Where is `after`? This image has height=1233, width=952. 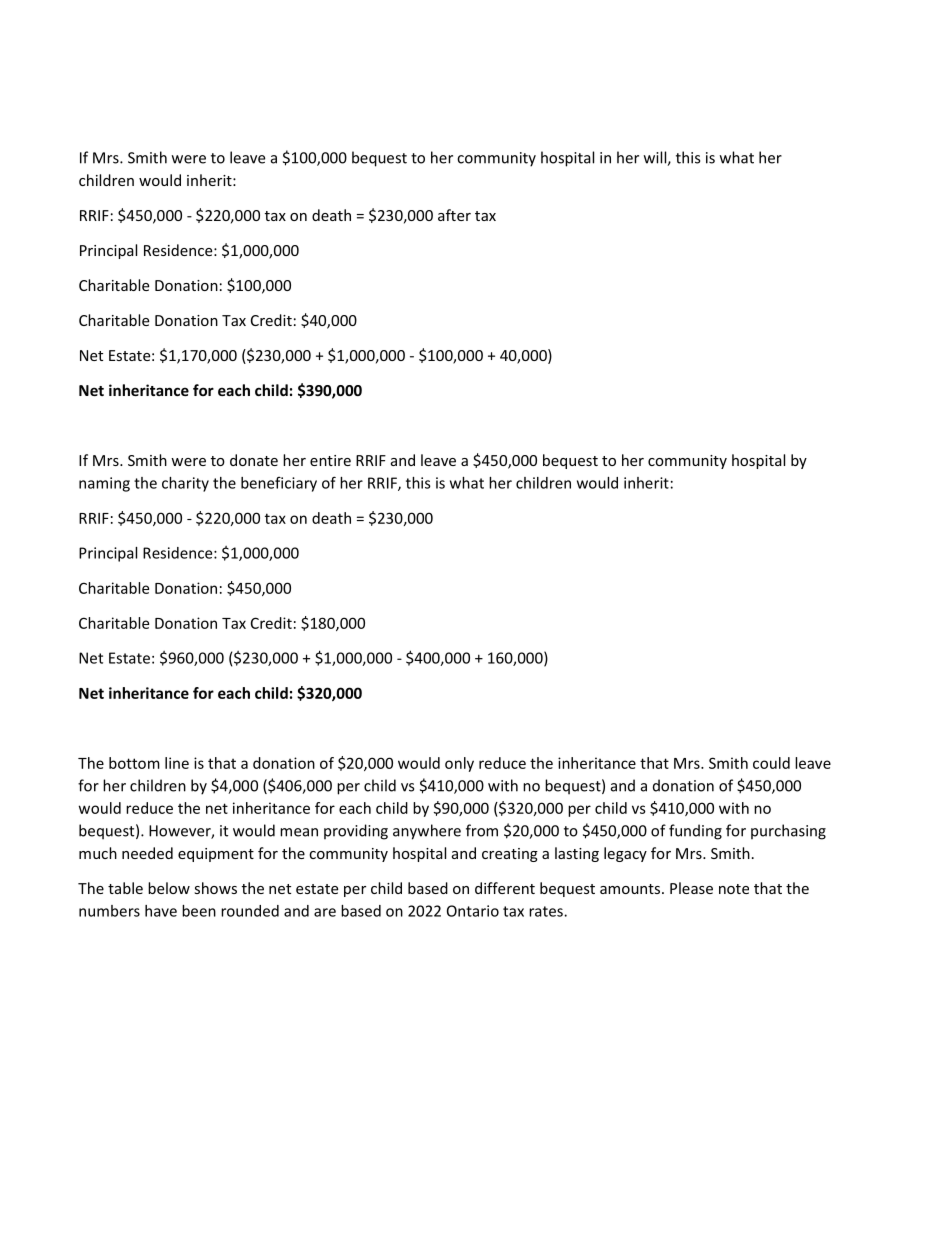
after is located at coordinates (454, 215).
